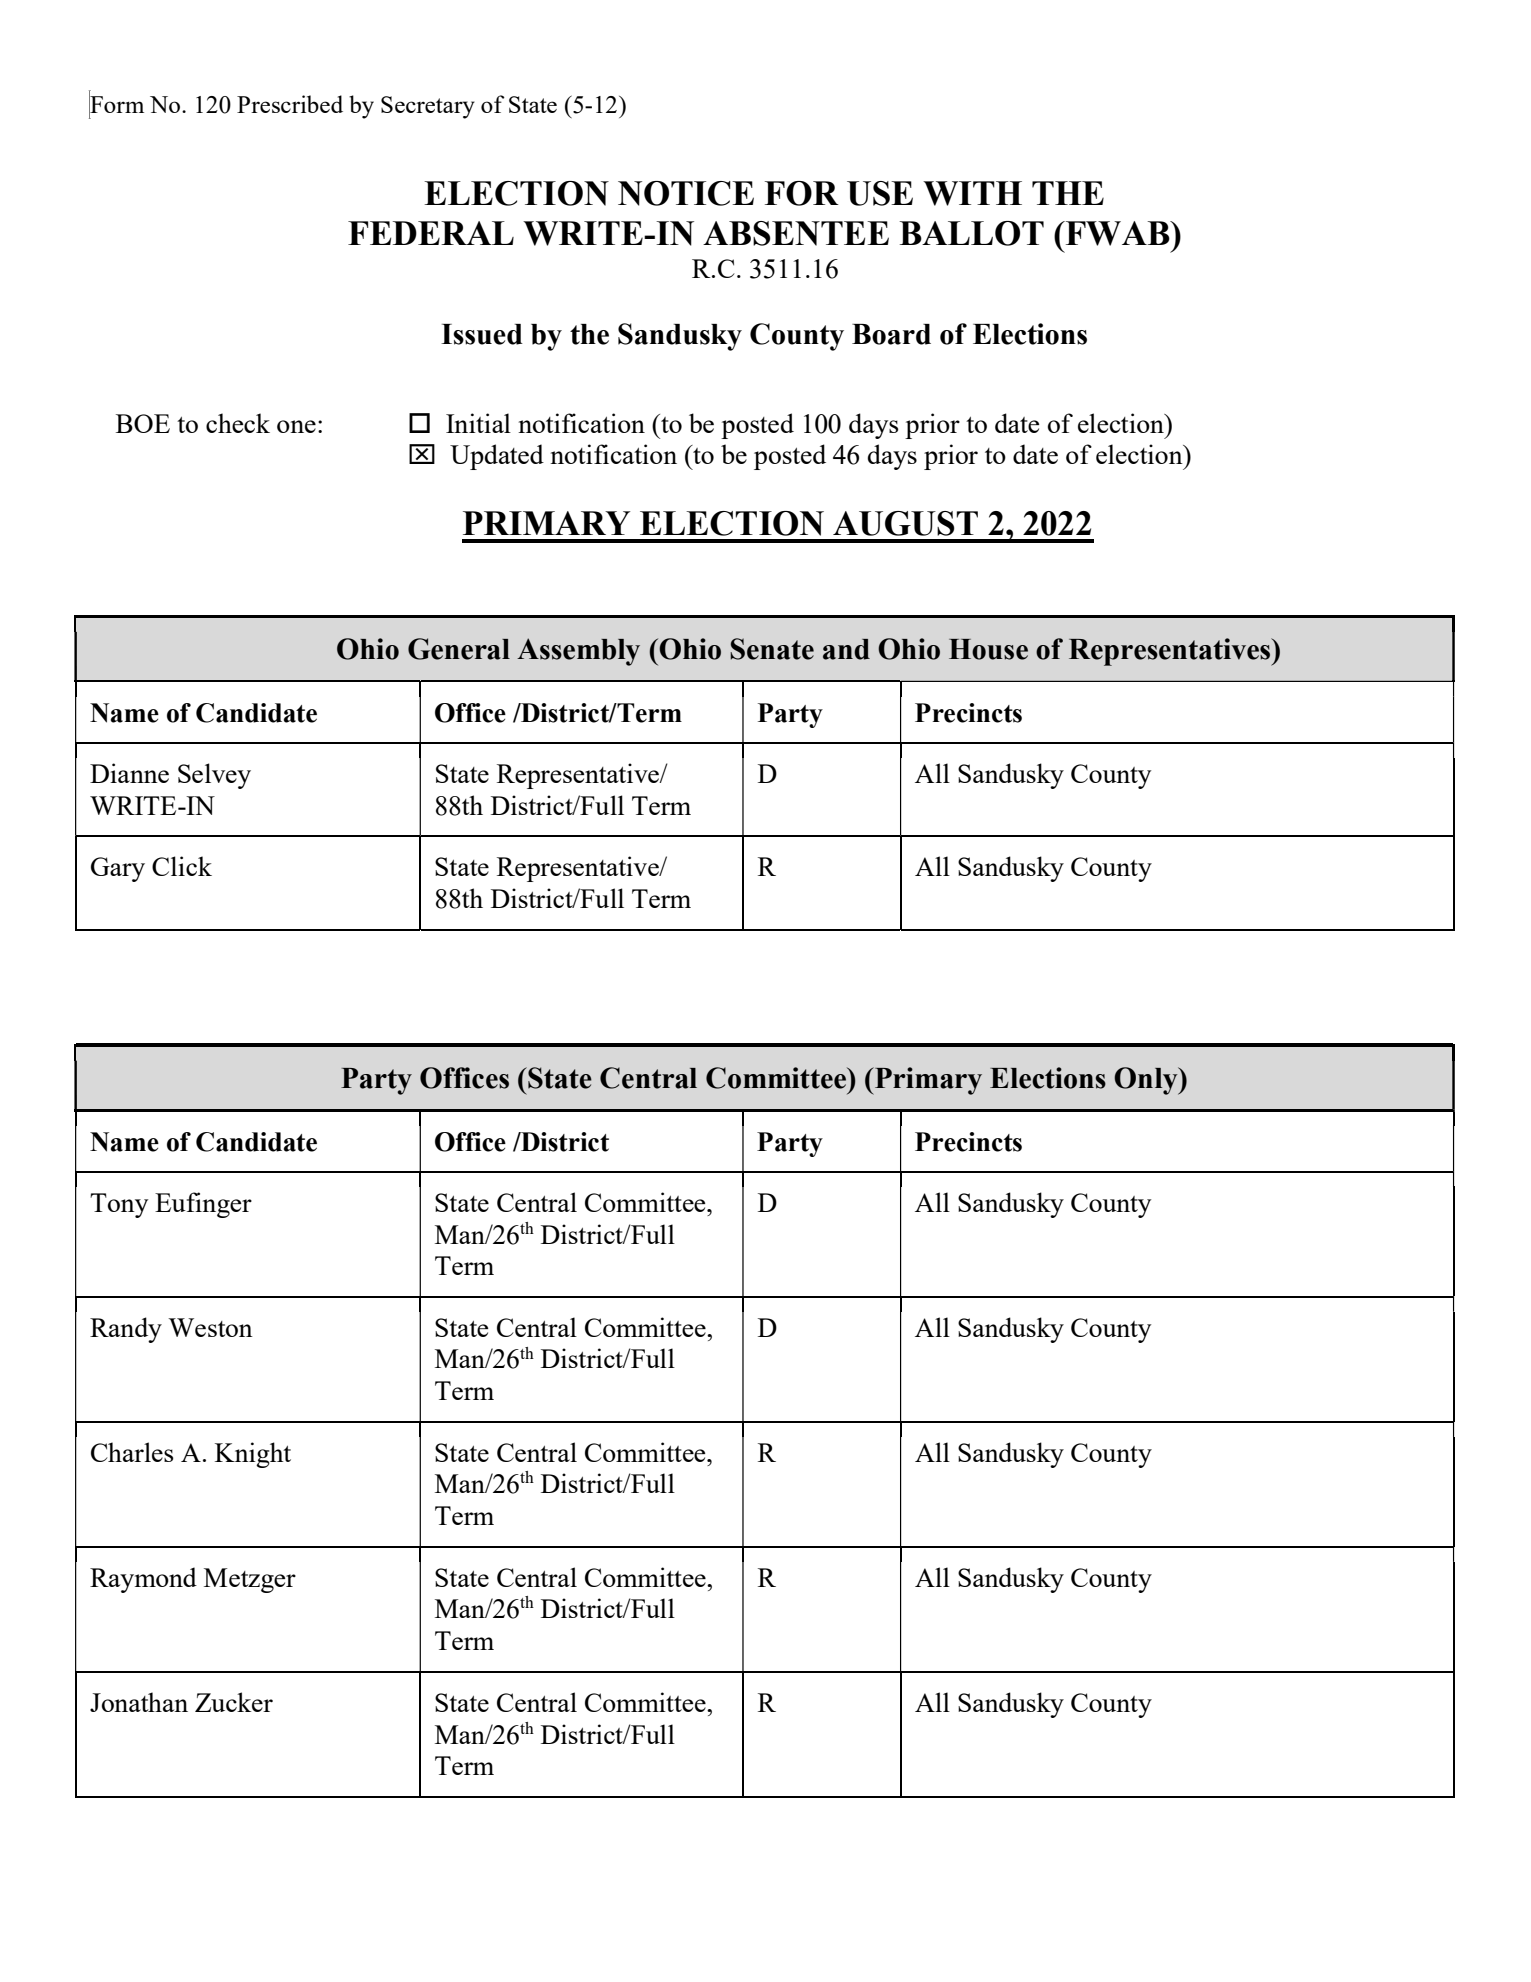 This screenshot has height=1982, width=1531. I want to click on WITH, so click(972, 193).
